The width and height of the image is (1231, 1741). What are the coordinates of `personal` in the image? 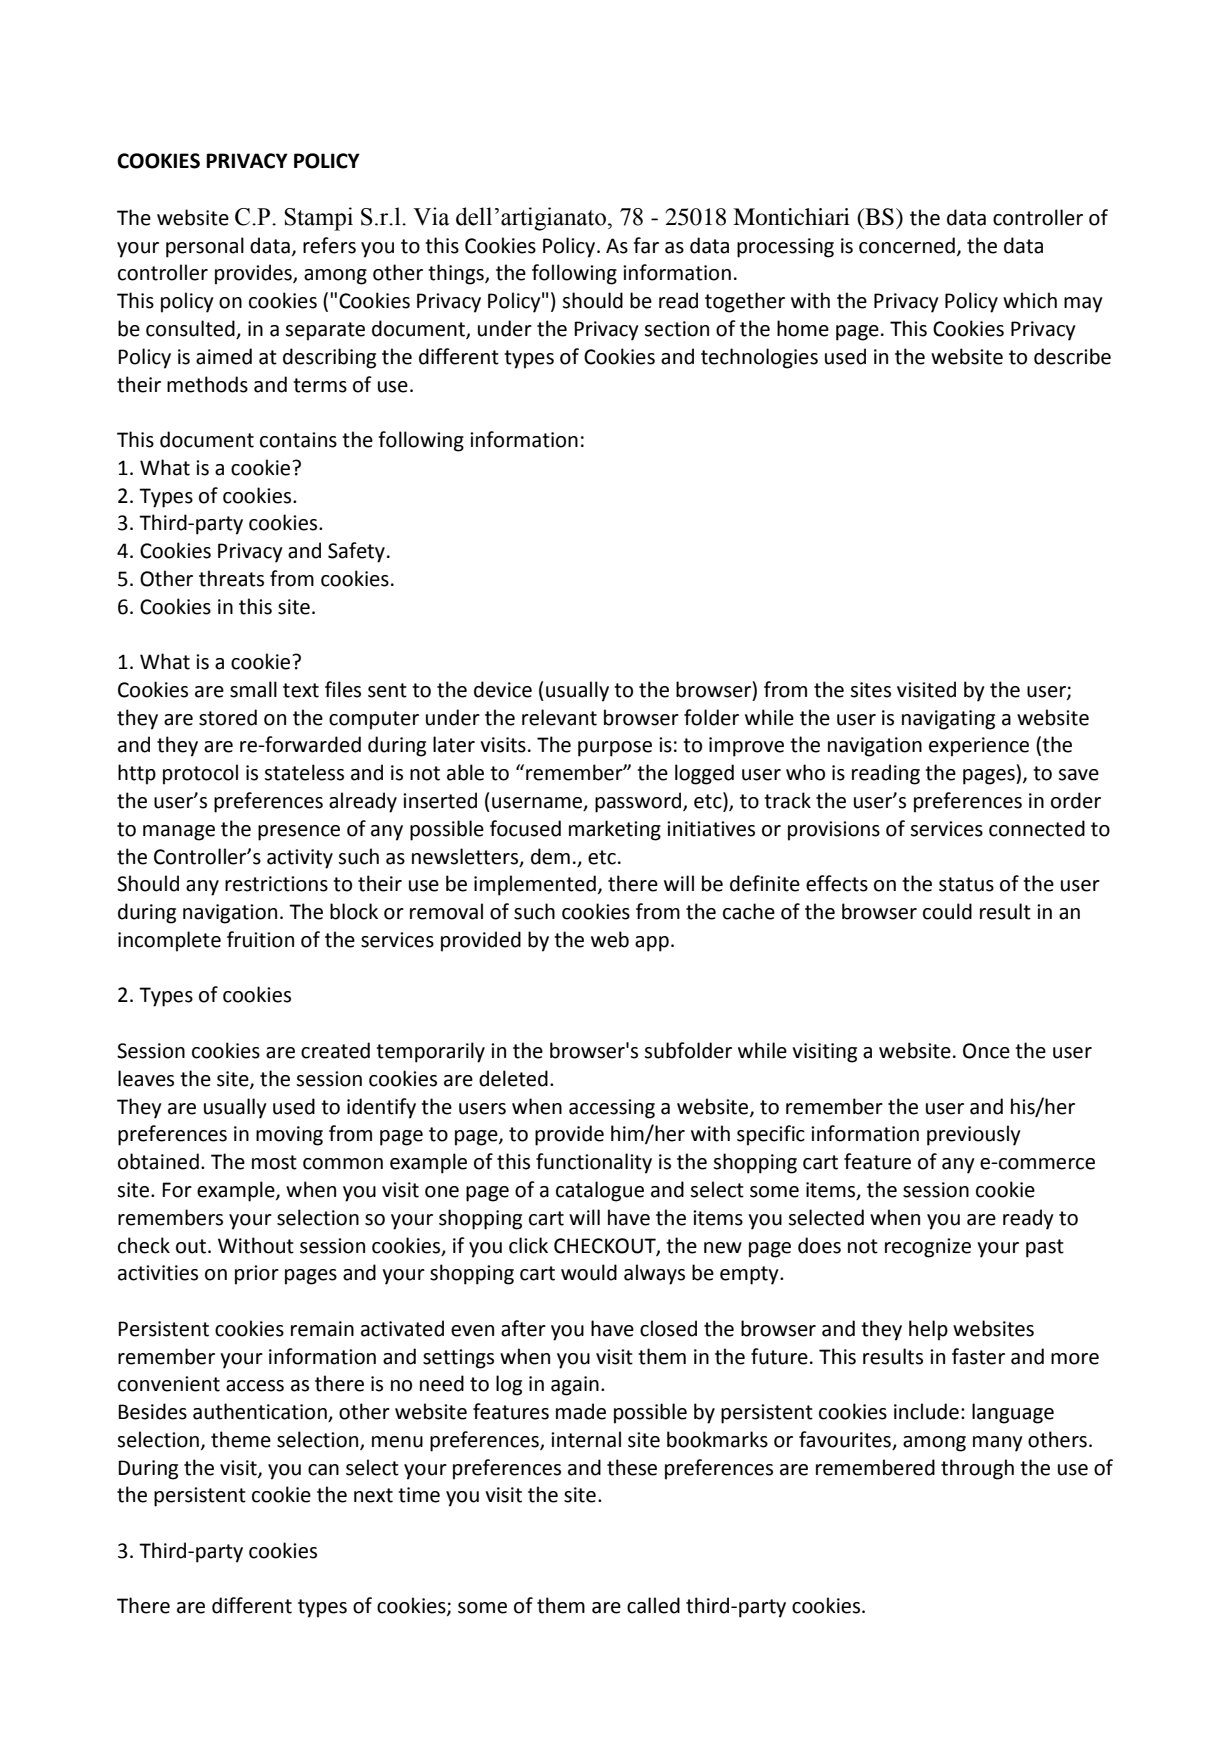 It's located at (205, 247).
